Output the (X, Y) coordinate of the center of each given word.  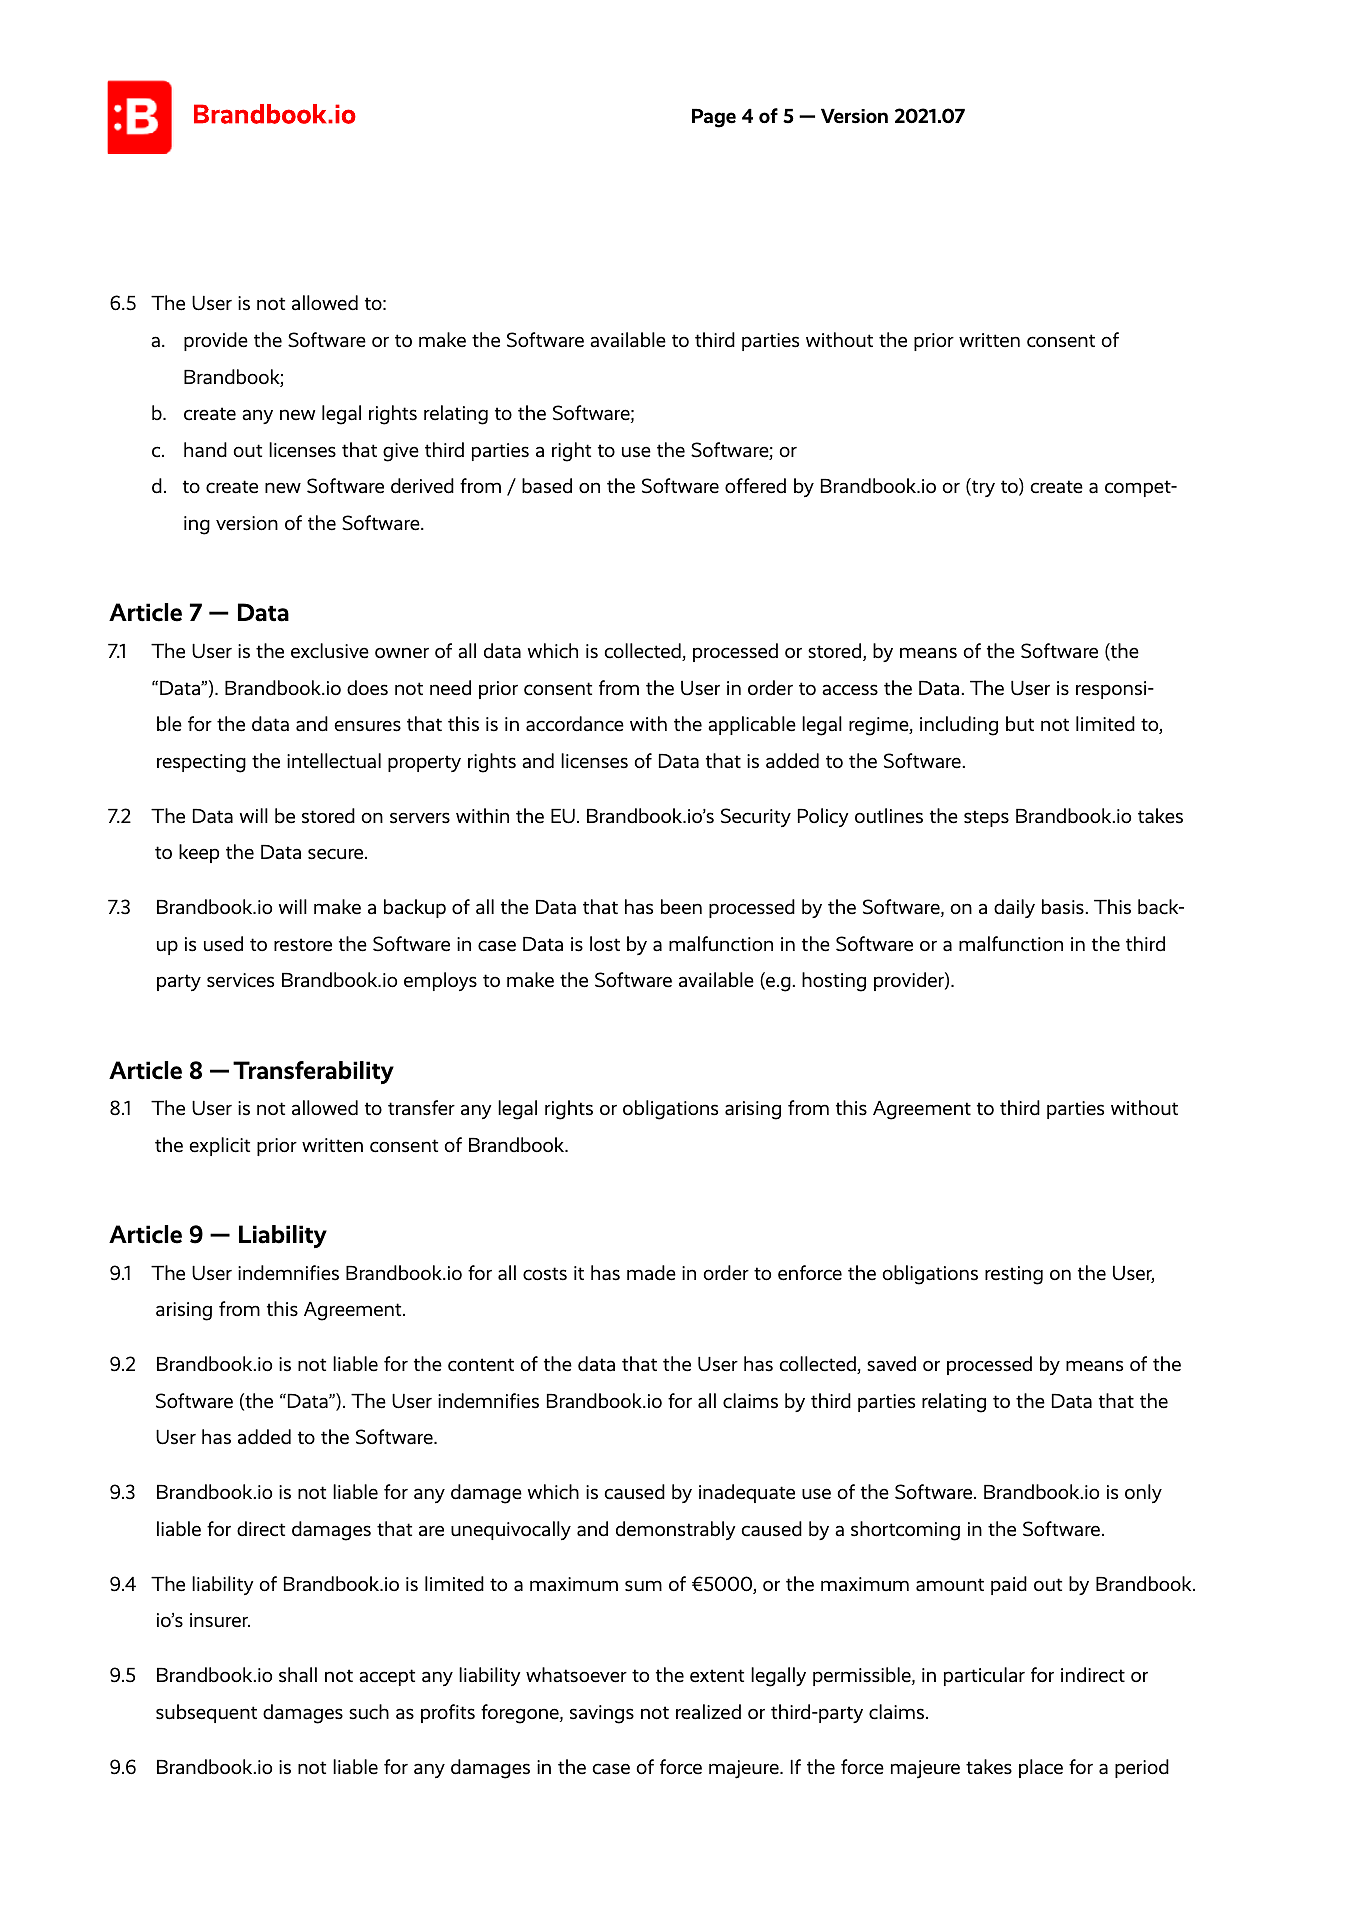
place (1041, 1768)
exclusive (330, 651)
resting (1014, 1275)
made (651, 1273)
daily (1014, 908)
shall (298, 1675)
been (681, 907)
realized (708, 1712)
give (401, 452)
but (1020, 724)
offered (755, 486)
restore (303, 945)
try (982, 488)
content (481, 1365)
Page (714, 118)
